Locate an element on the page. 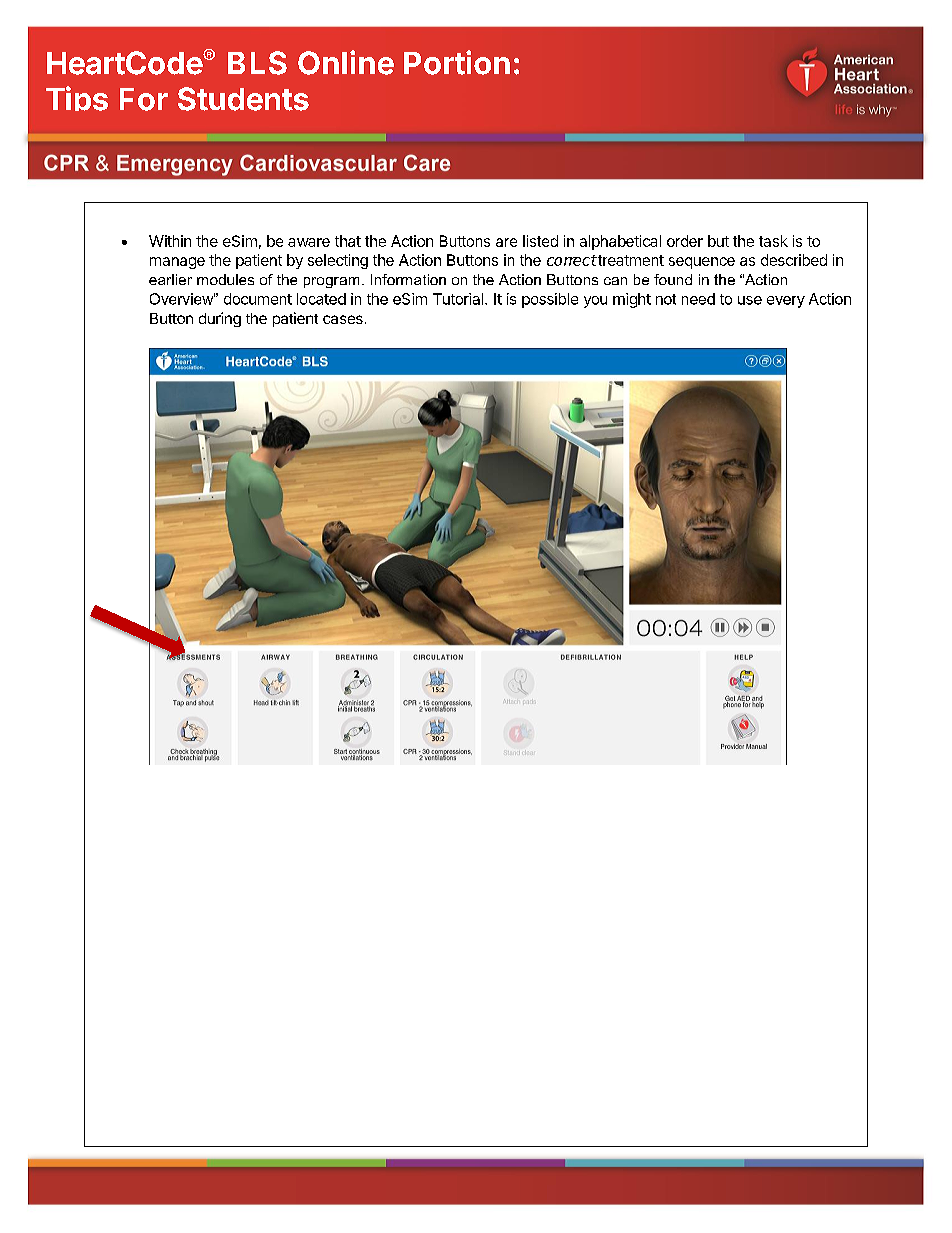 Image resolution: width=952 pixels, height=1233 pixels. Tutorial is located at coordinates (458, 299).
